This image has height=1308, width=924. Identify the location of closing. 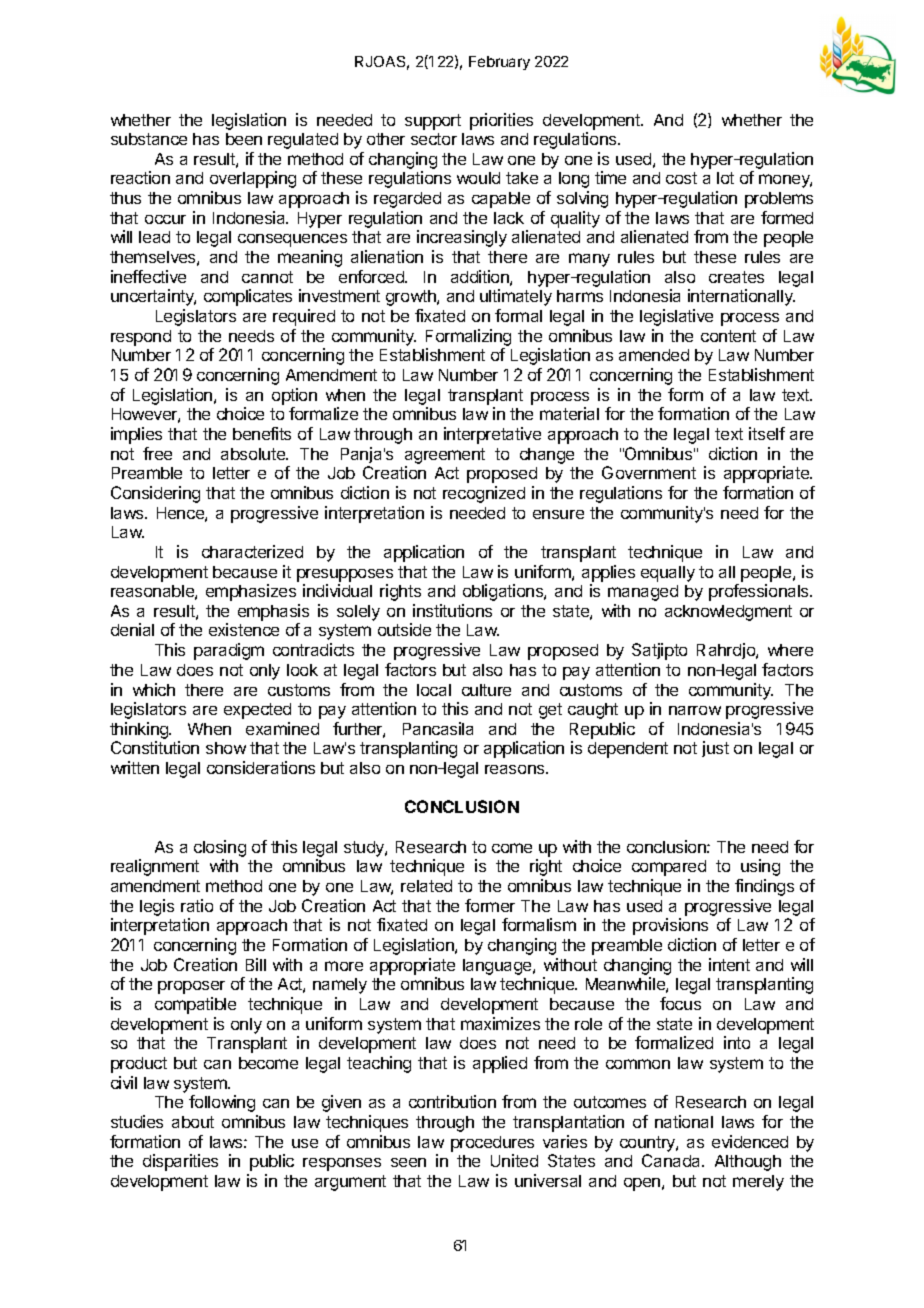
(220, 848).
